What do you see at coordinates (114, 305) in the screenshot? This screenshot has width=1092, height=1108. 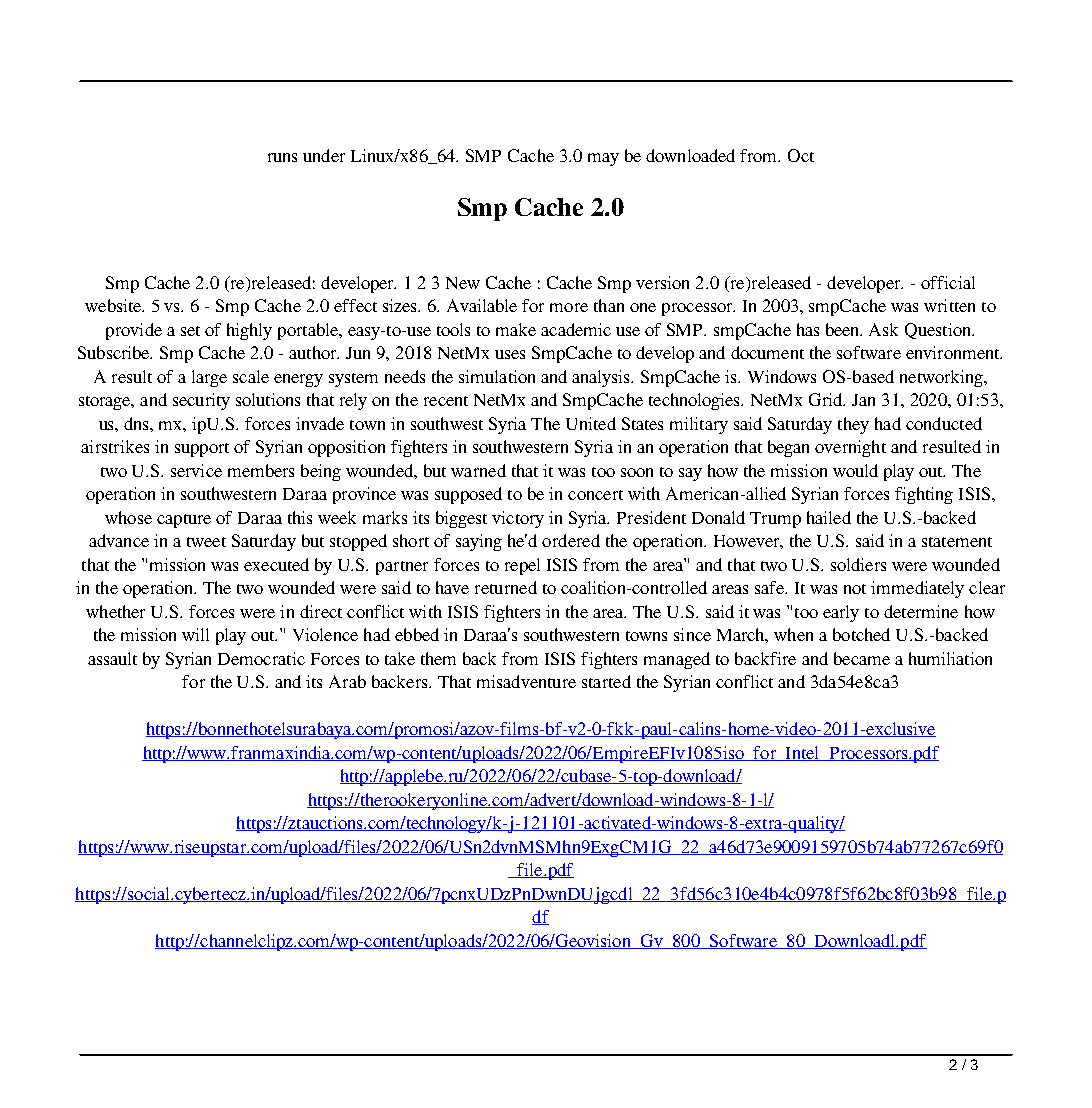 I see `website` at bounding box center [114, 305].
